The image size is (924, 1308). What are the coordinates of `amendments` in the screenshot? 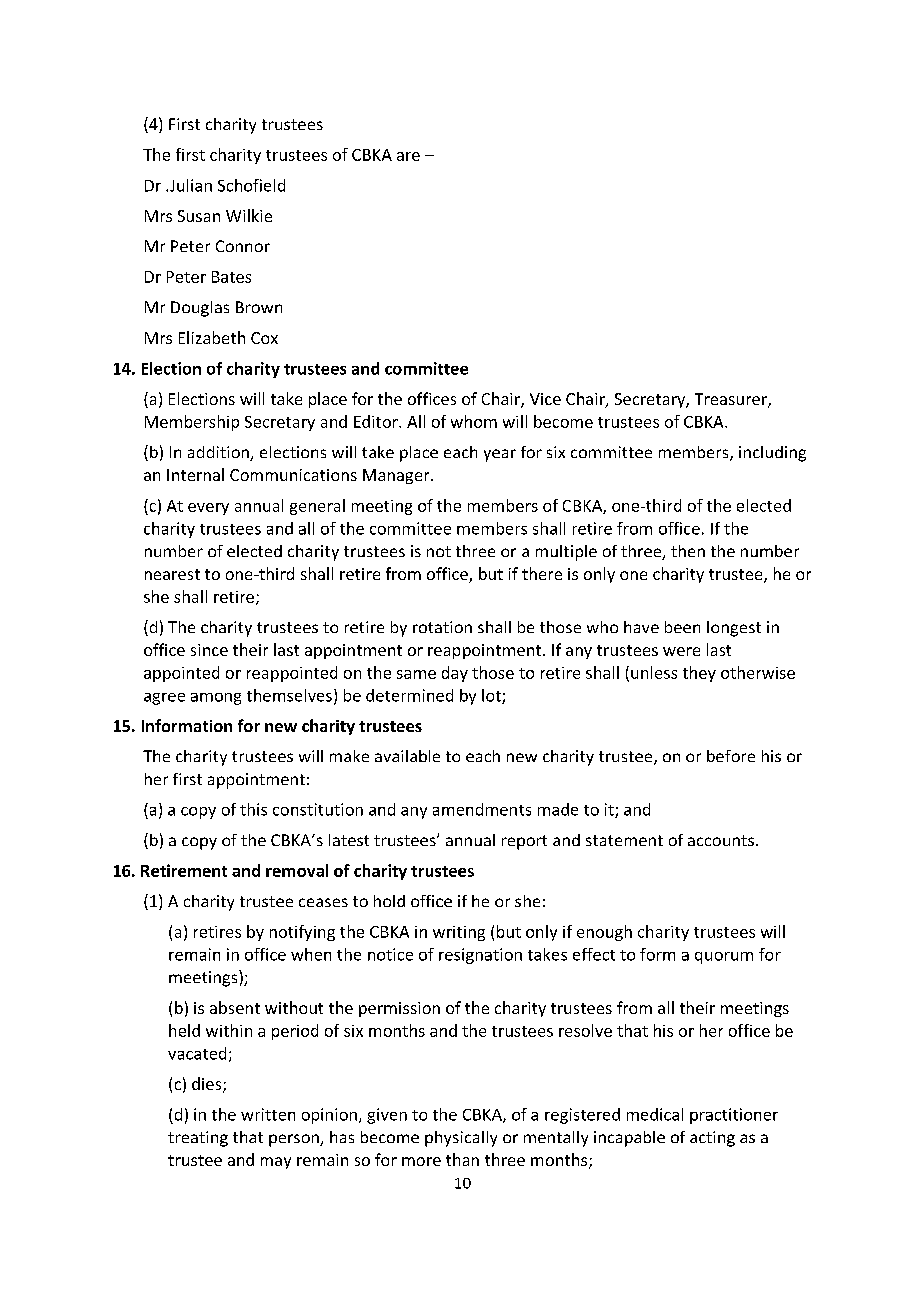 It's located at (482, 809).
